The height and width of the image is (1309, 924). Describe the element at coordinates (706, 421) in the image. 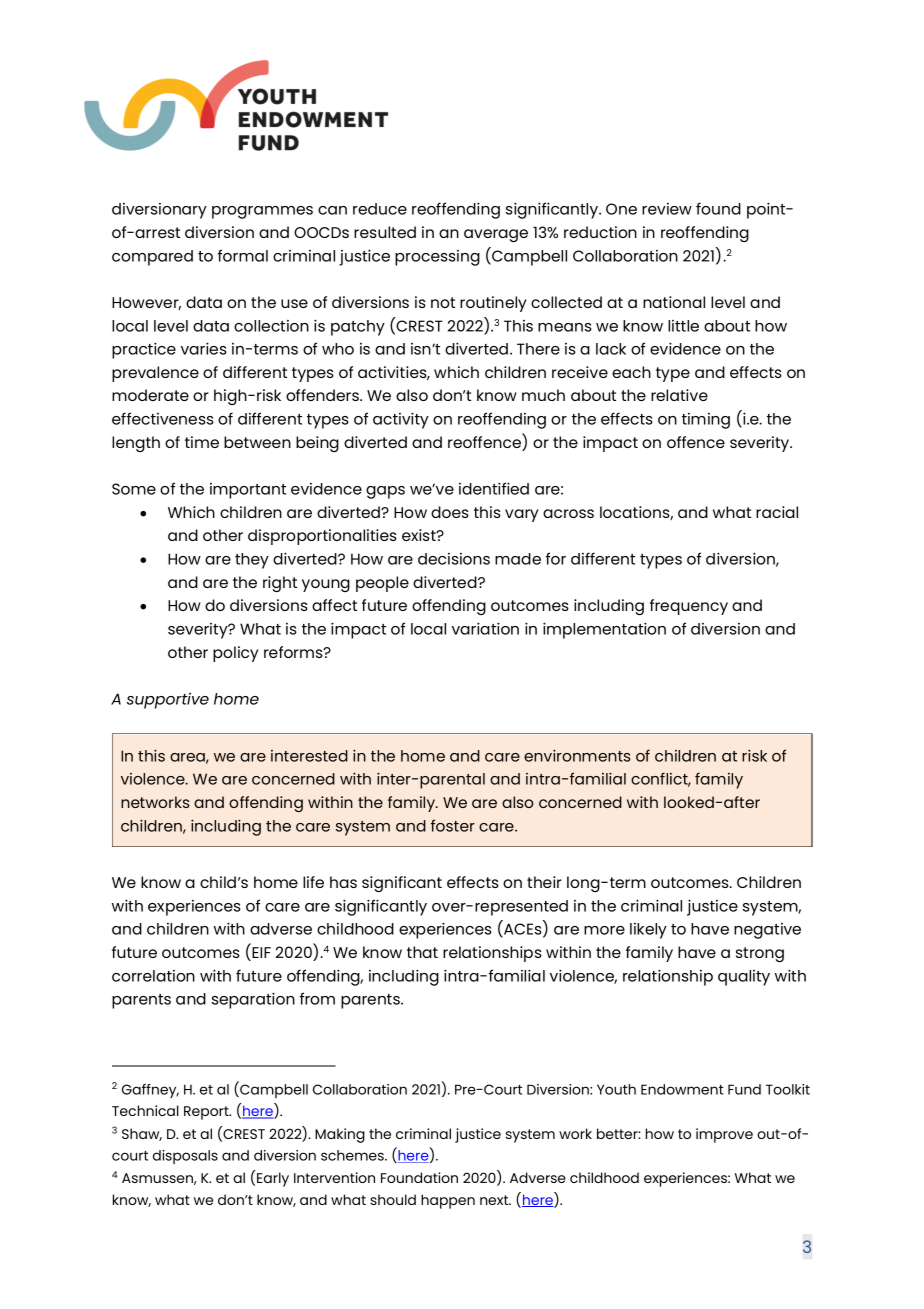

I see `timing` at that location.
